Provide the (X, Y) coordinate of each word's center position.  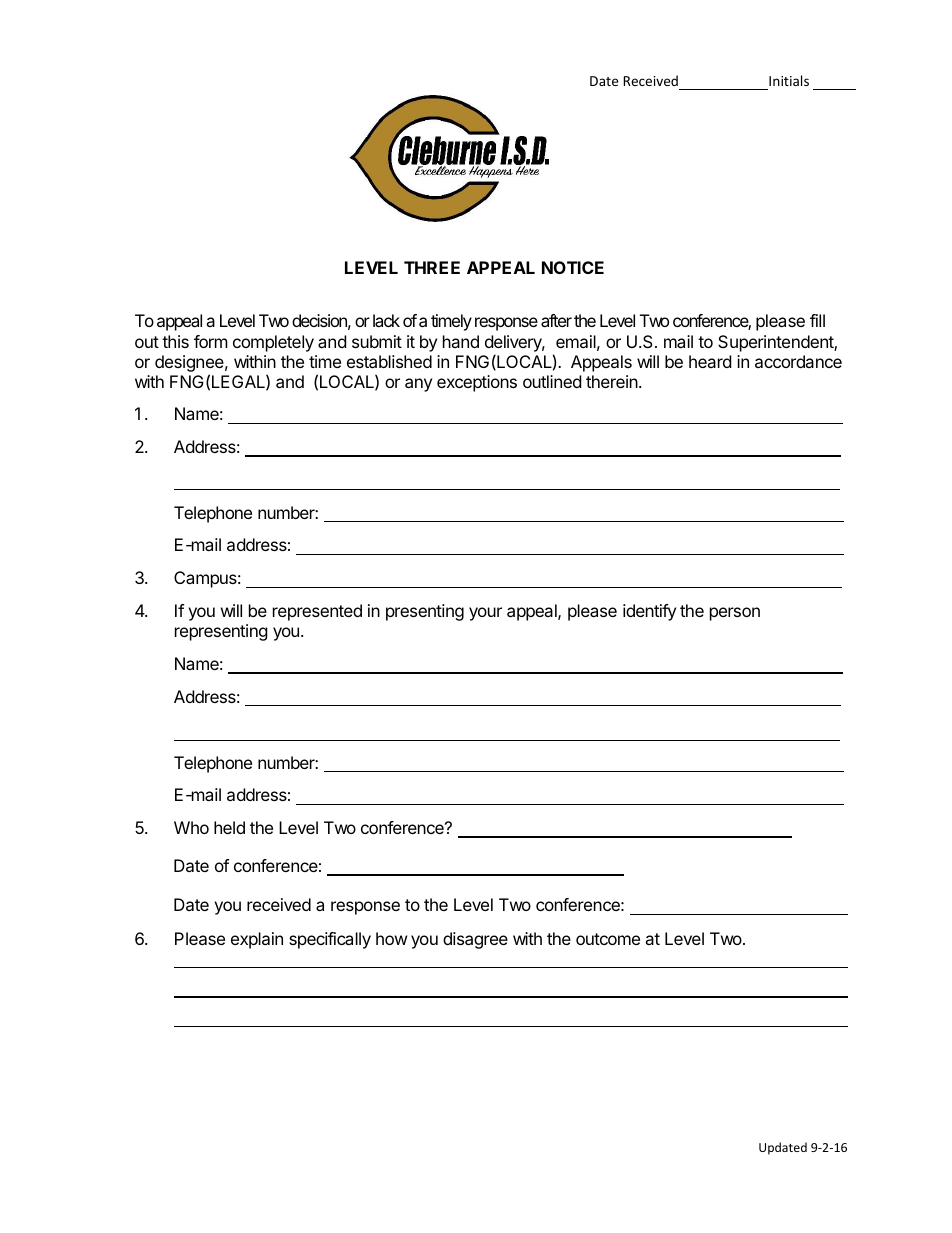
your (485, 614)
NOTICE (573, 267)
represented (317, 612)
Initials (789, 80)
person (735, 614)
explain (257, 940)
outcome (608, 939)
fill (817, 320)
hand (461, 341)
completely (273, 343)
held (229, 827)
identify (649, 612)
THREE (432, 267)
